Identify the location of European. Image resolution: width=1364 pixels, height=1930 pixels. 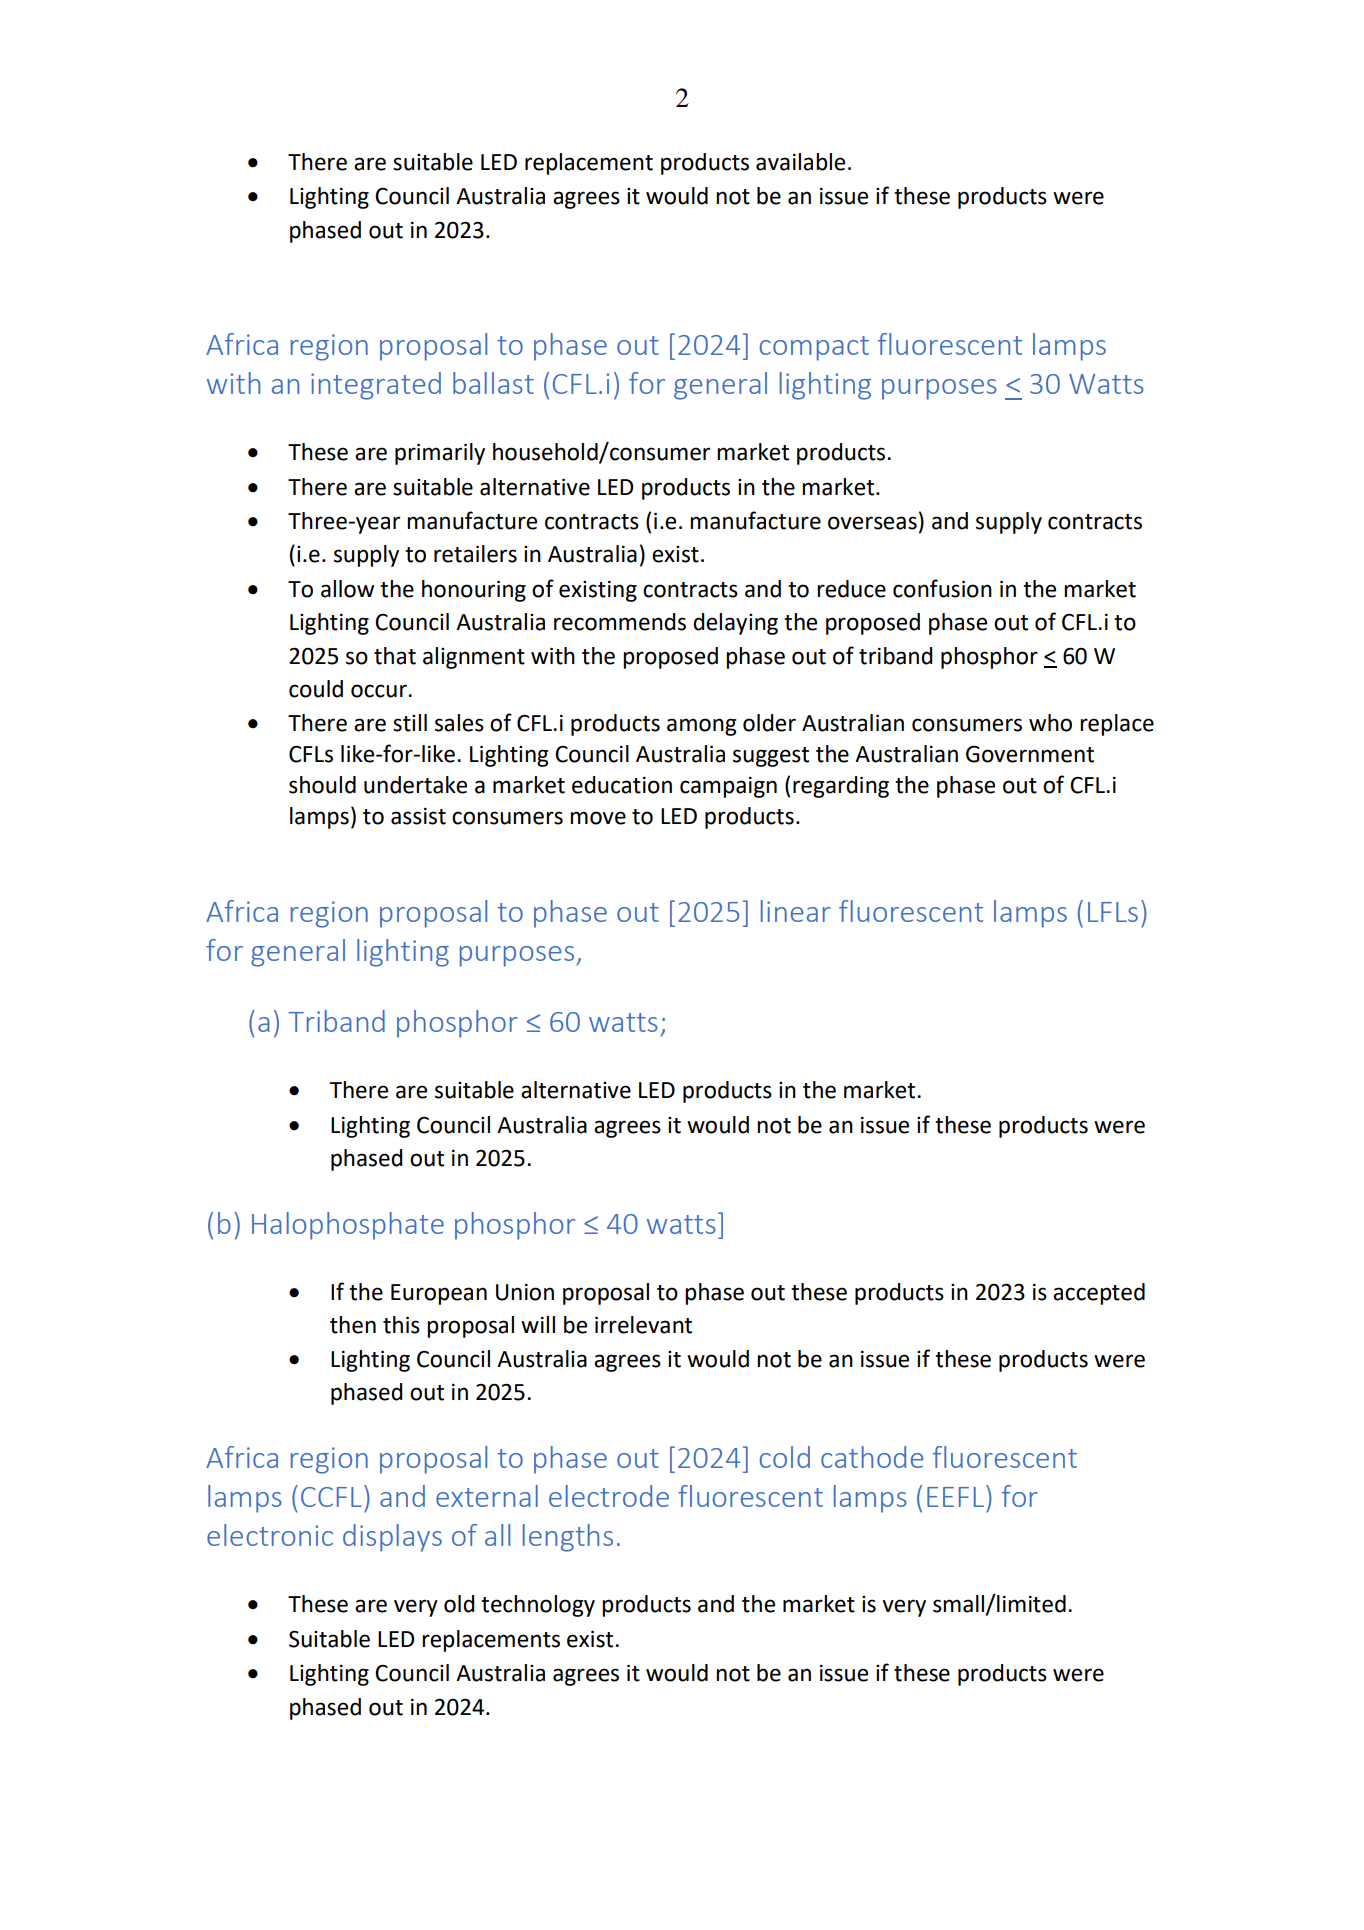
(439, 1294).
